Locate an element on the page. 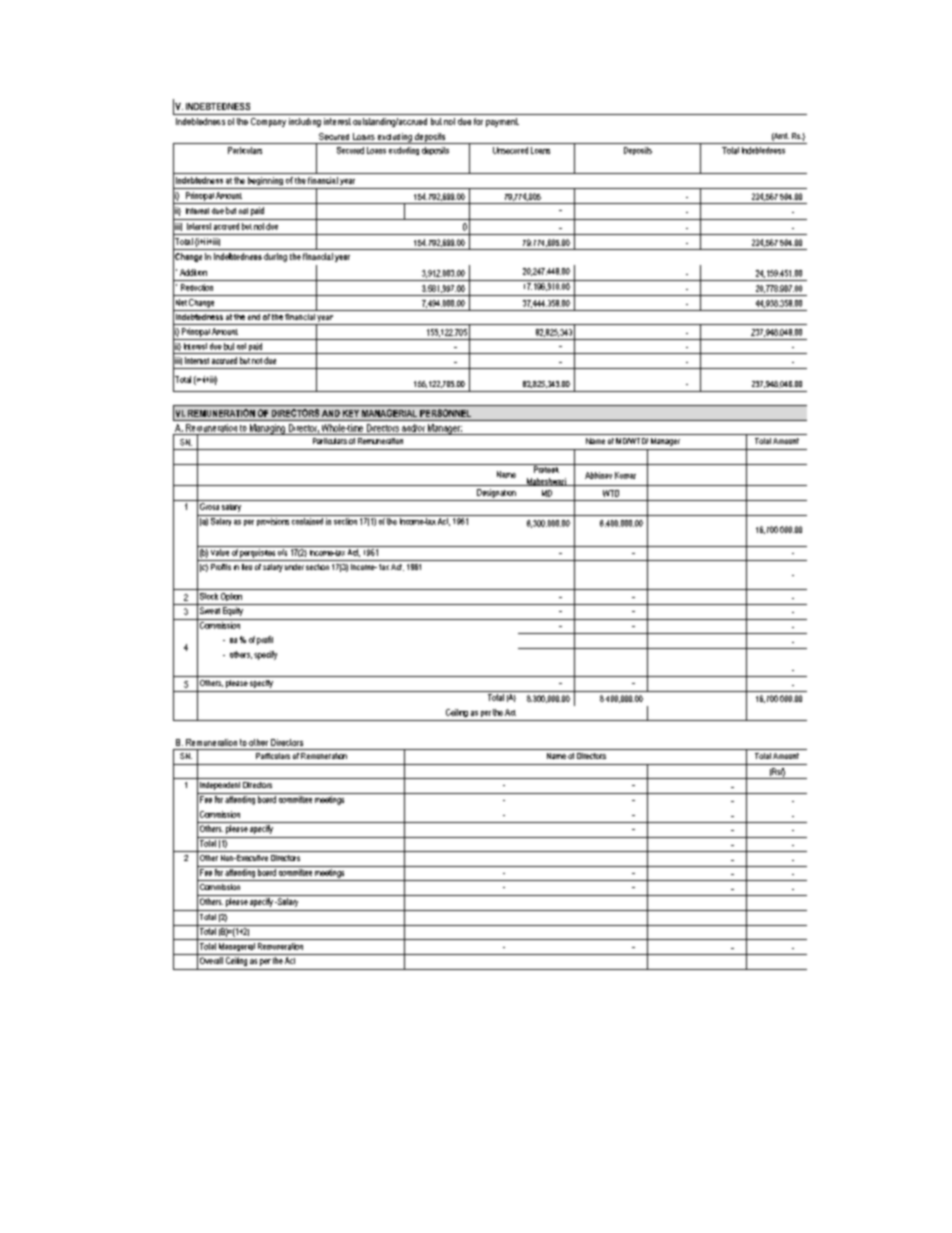  Value is located at coordinates (220, 552).
